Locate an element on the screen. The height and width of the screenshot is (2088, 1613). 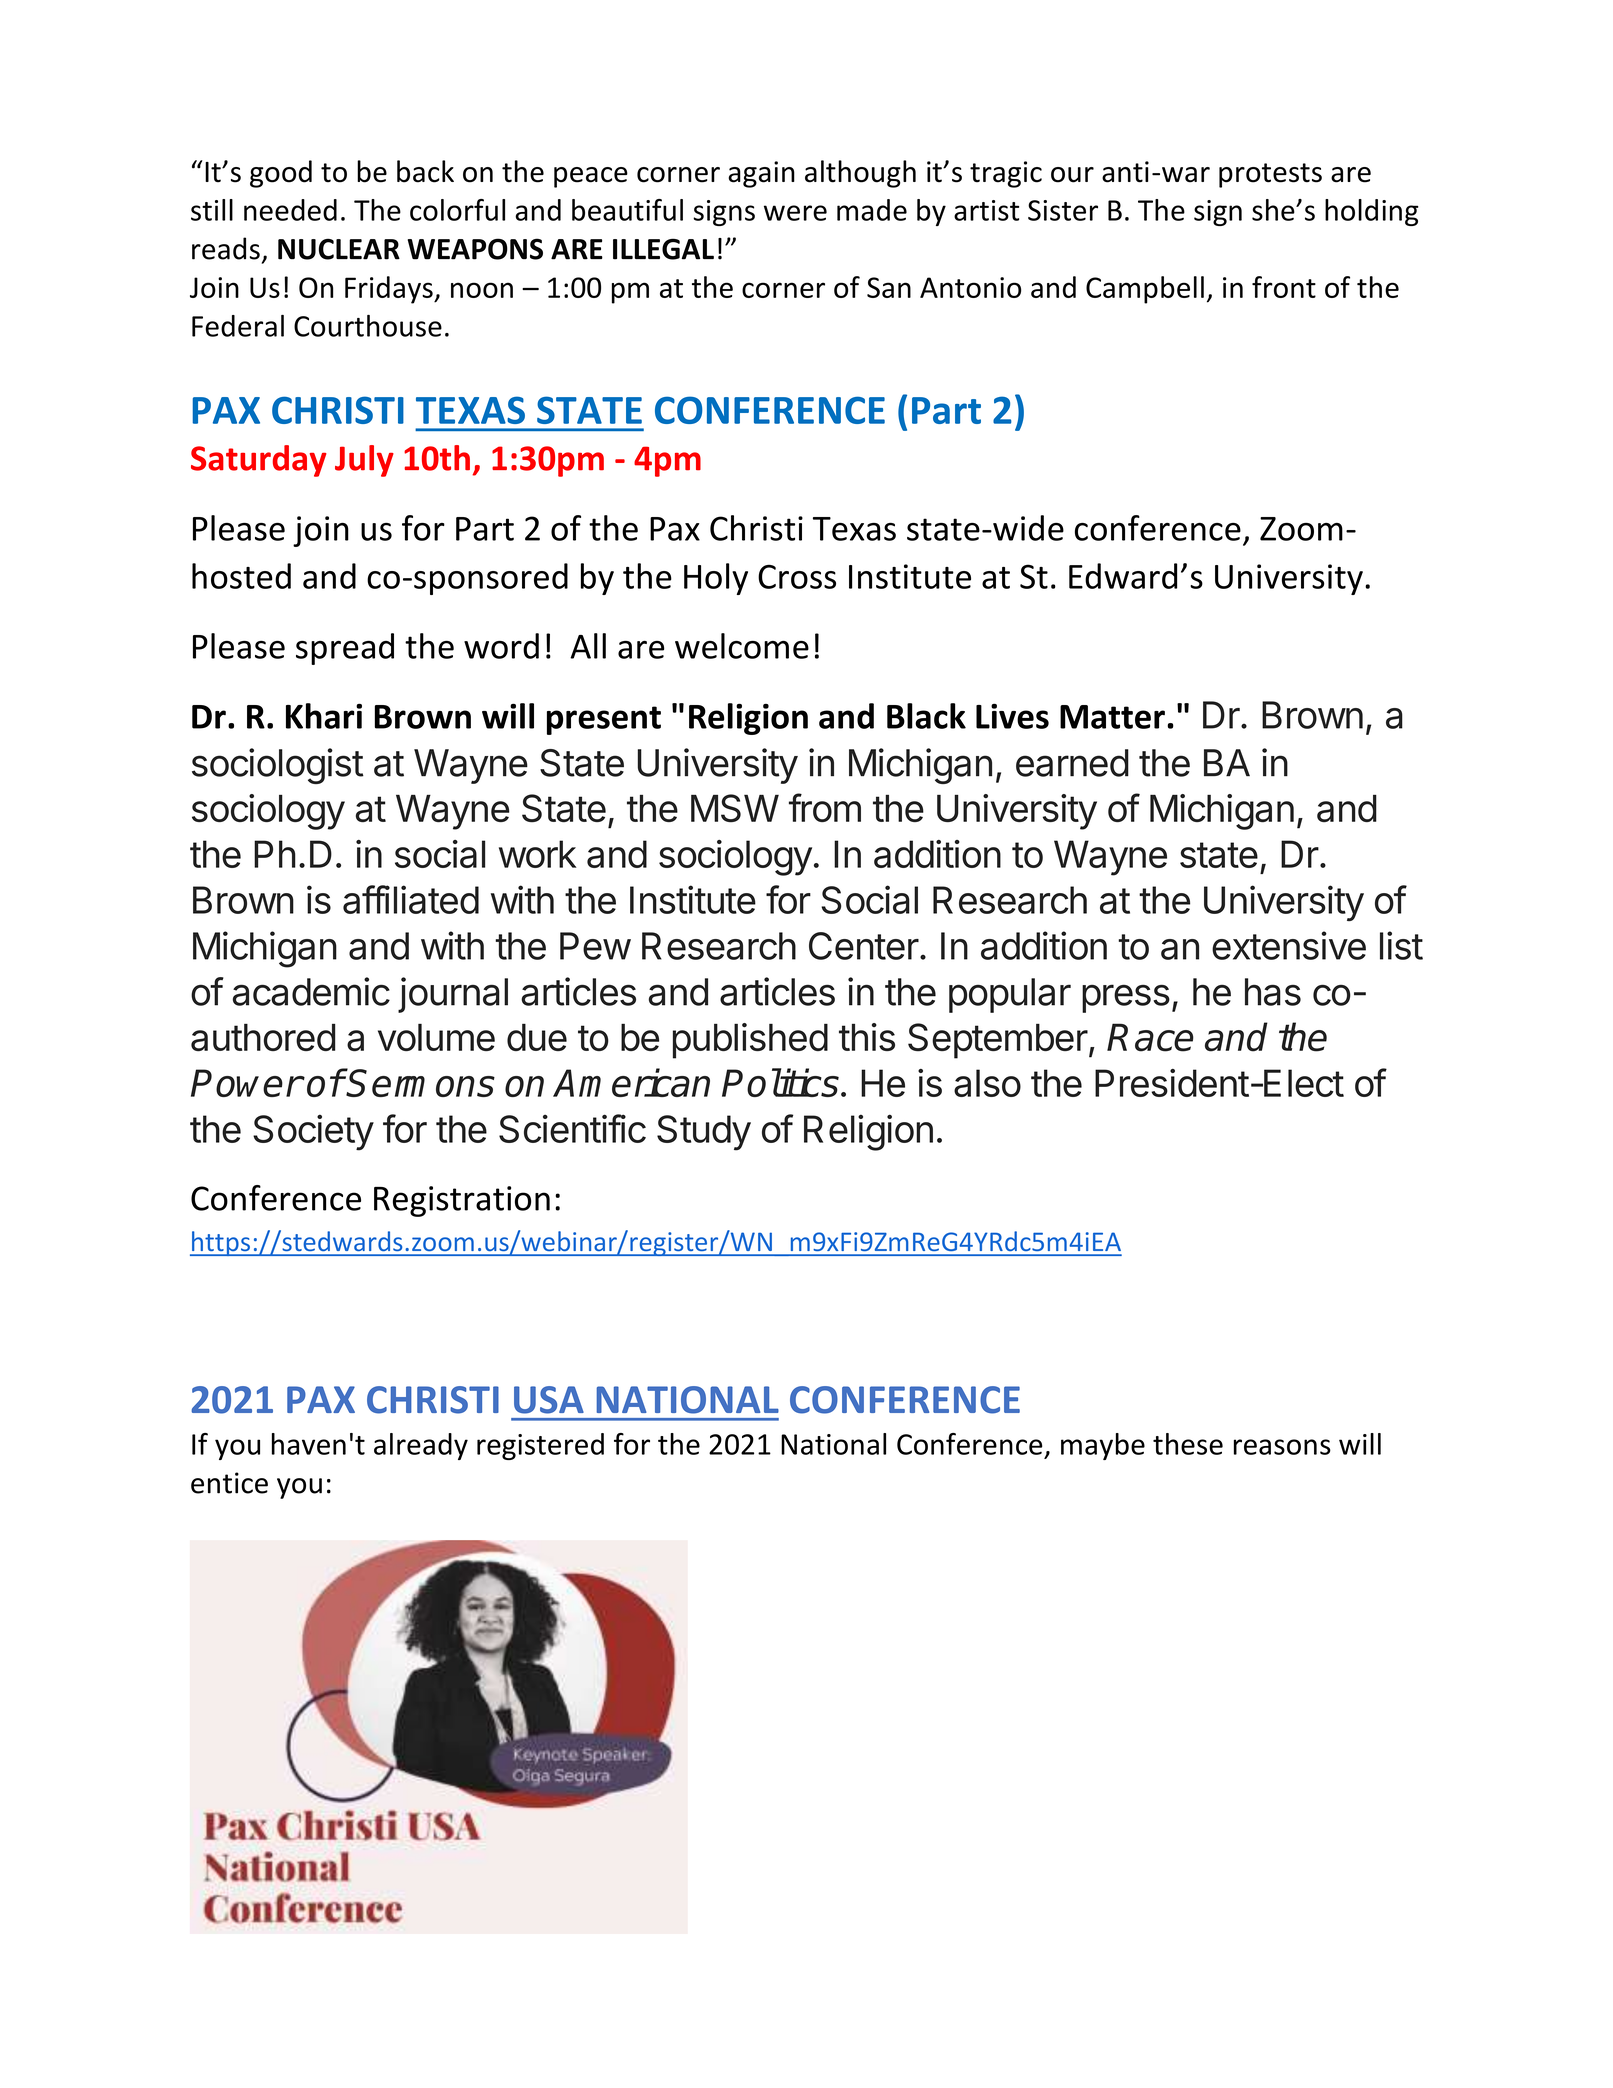
Society is located at coordinates (313, 1132).
